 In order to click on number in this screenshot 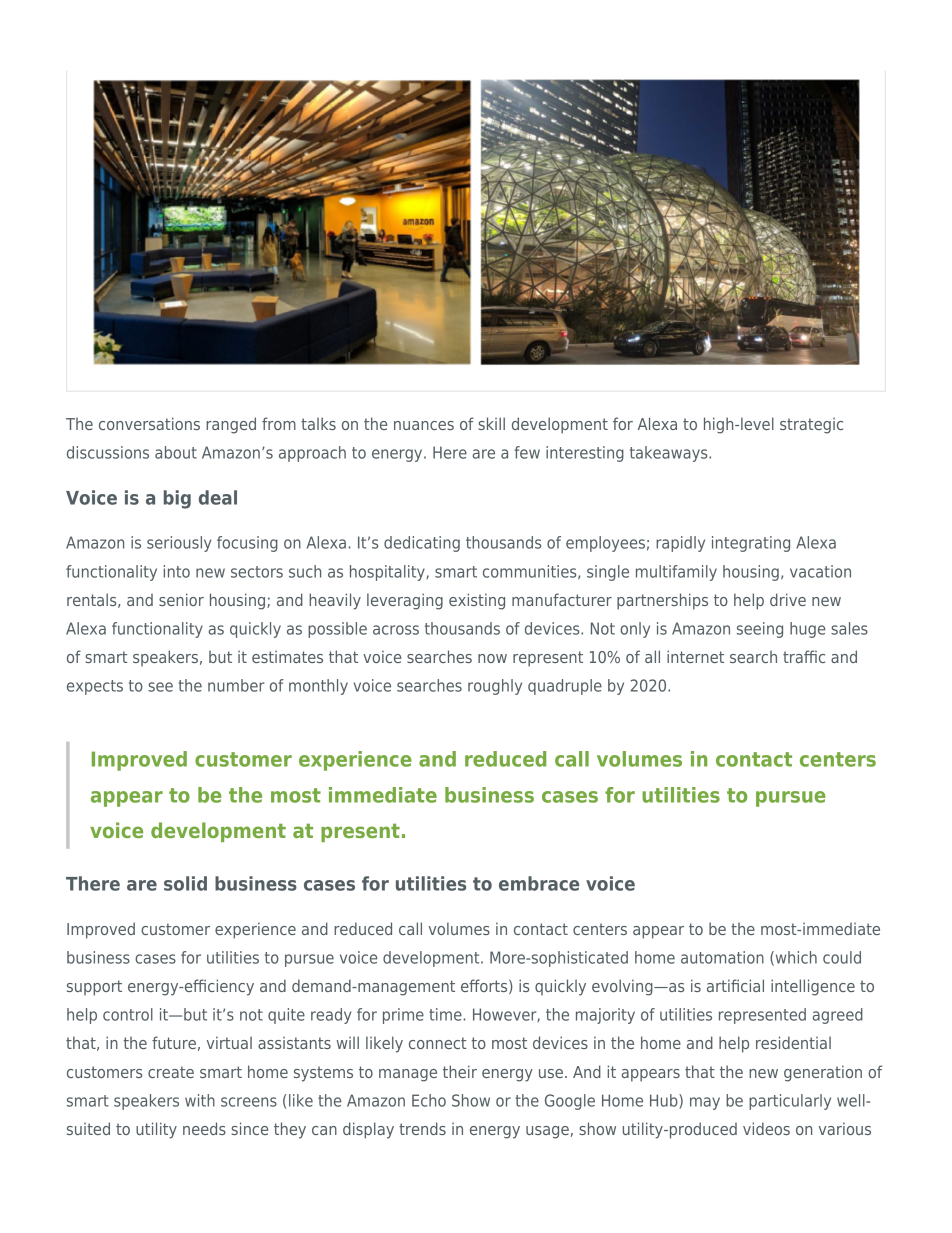, I will do `click(236, 685)`.
